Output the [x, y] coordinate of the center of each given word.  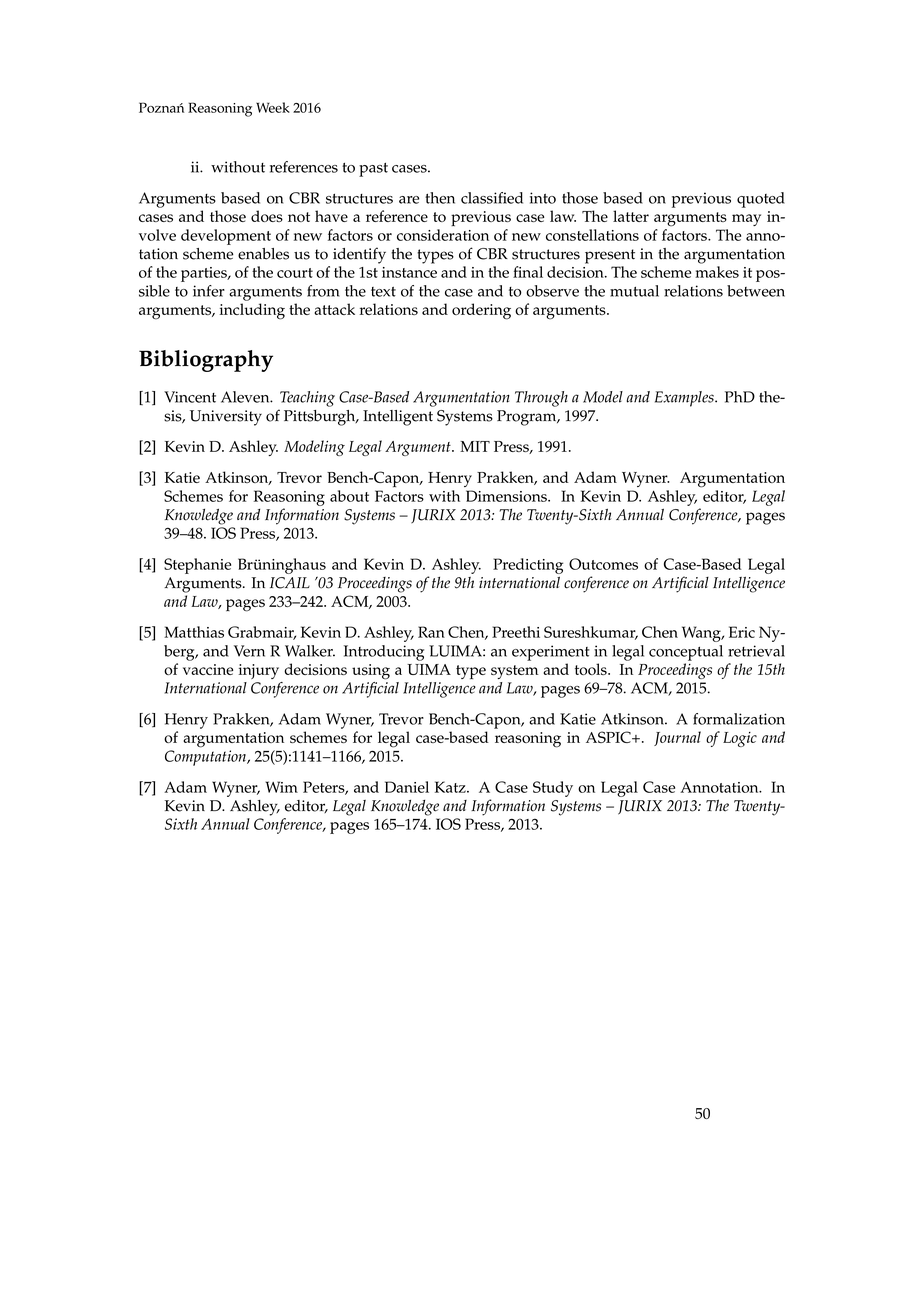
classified [492, 198]
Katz [451, 787]
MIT [475, 446]
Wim [281, 787]
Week [273, 107]
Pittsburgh [321, 418]
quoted [761, 200]
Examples [685, 399]
